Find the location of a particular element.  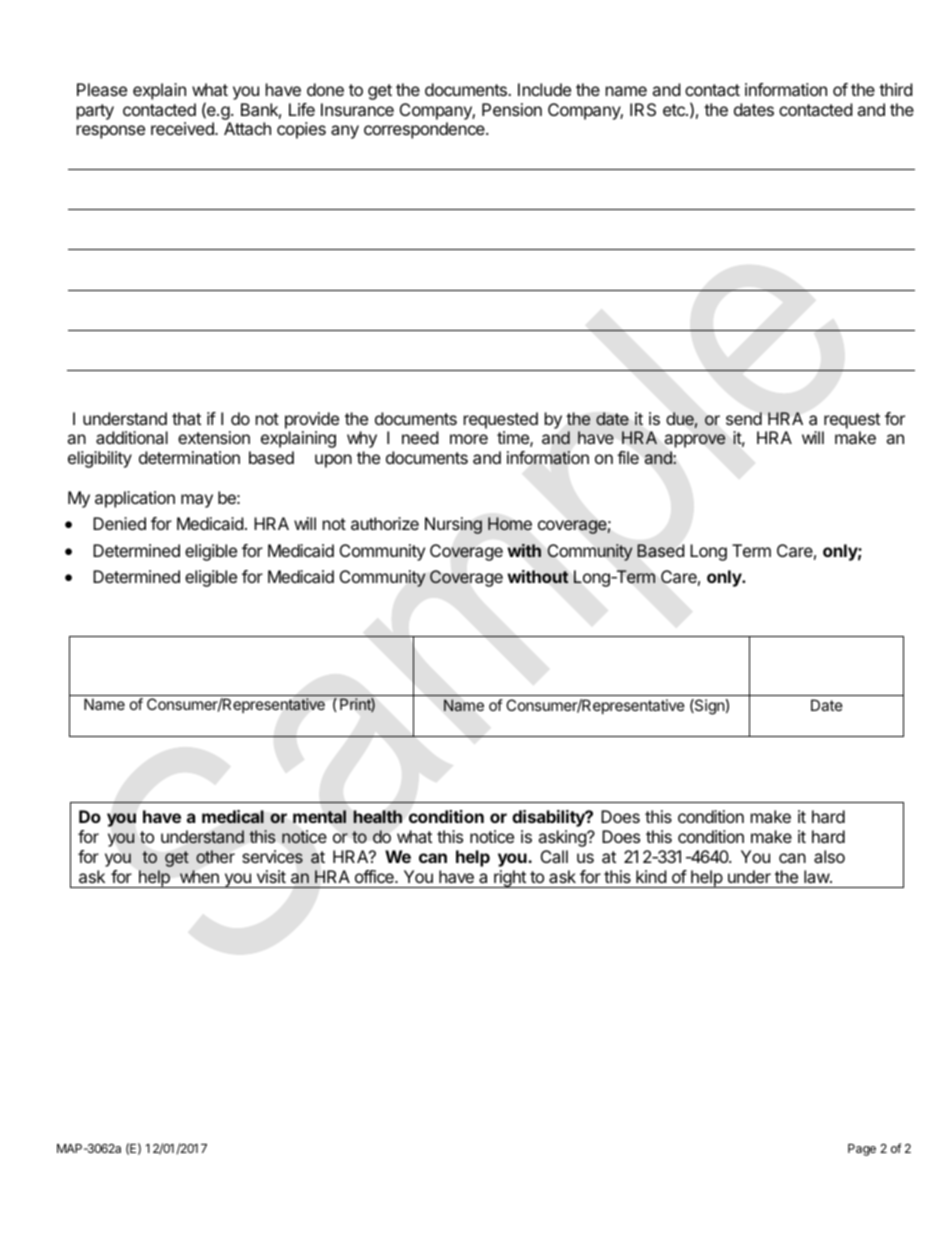

right is located at coordinates (510, 879).
